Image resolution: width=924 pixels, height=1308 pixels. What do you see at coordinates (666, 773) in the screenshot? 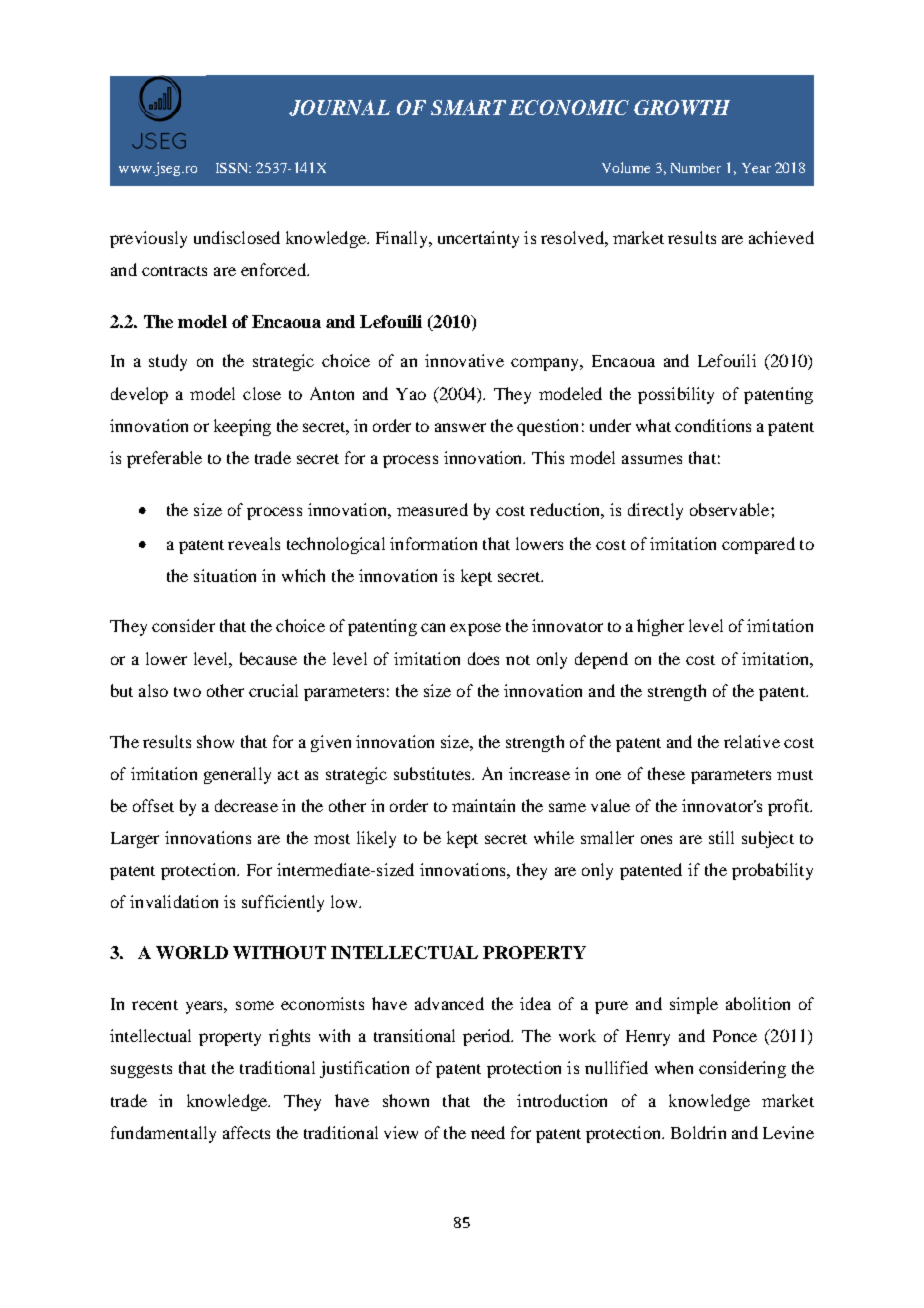
I see `these` at bounding box center [666, 773].
